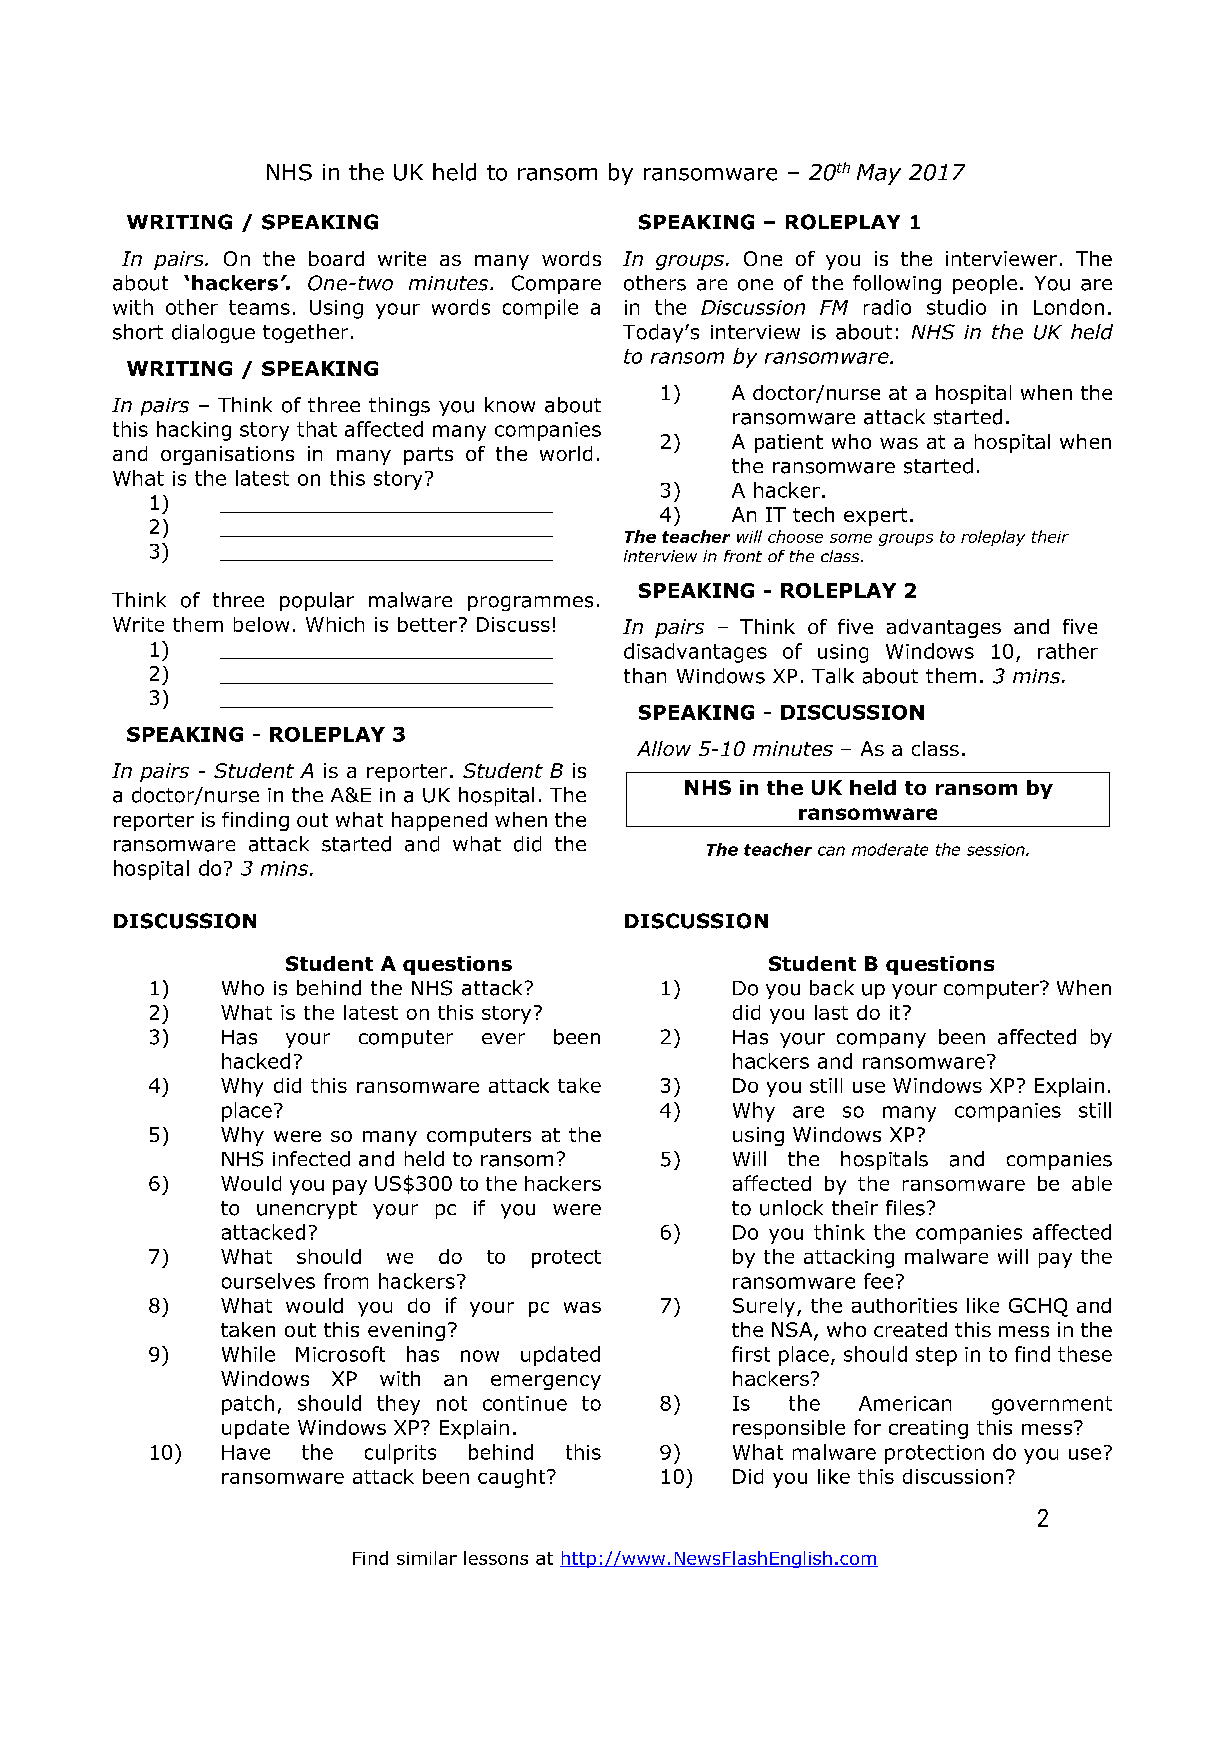 The width and height of the screenshot is (1228, 1738). What do you see at coordinates (765, 1307) in the screenshot?
I see `Surely` at bounding box center [765, 1307].
